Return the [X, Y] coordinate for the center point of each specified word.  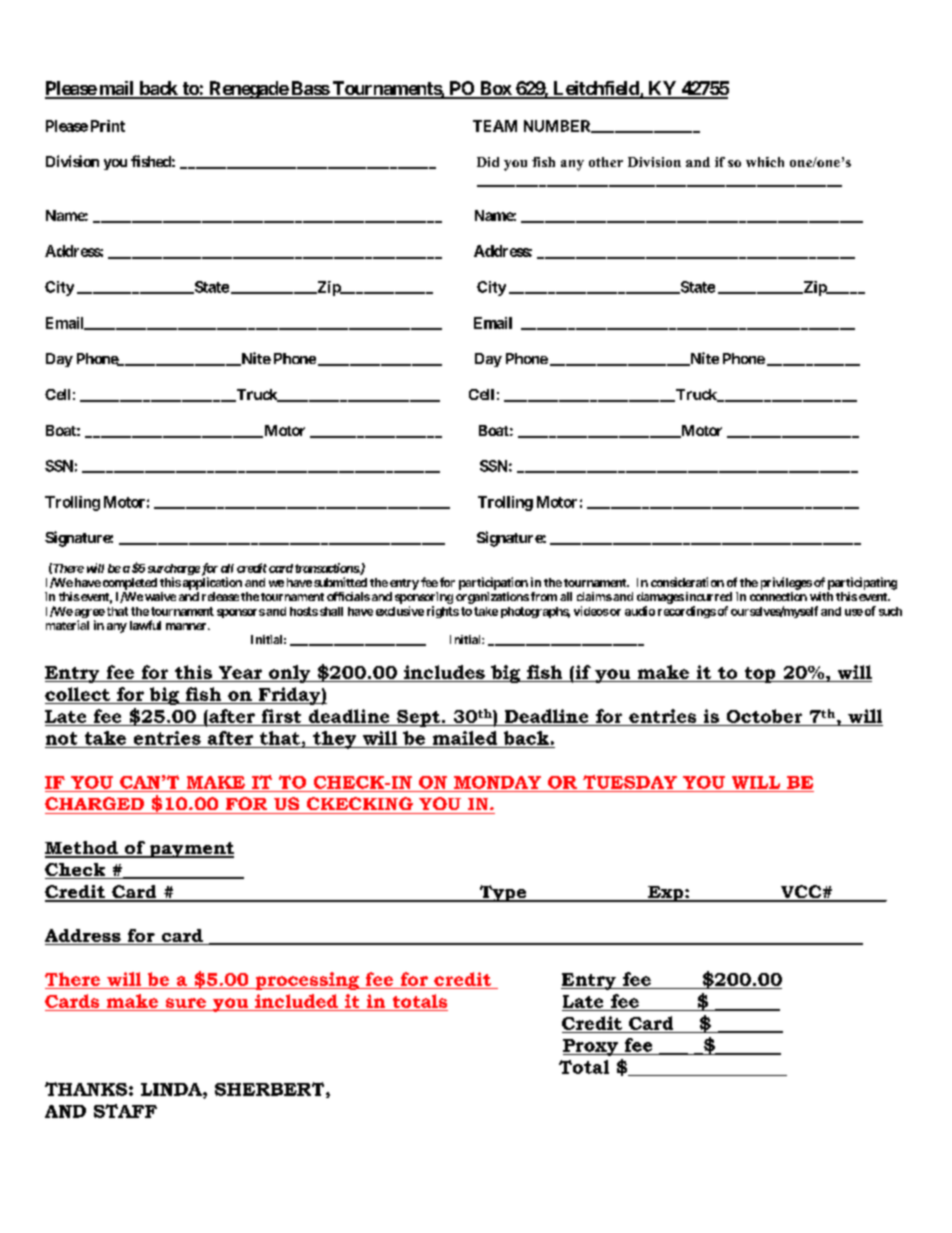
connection [778, 596]
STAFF [125, 1111]
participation [493, 583]
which [765, 162]
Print [108, 126]
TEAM [495, 126]
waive [160, 596]
